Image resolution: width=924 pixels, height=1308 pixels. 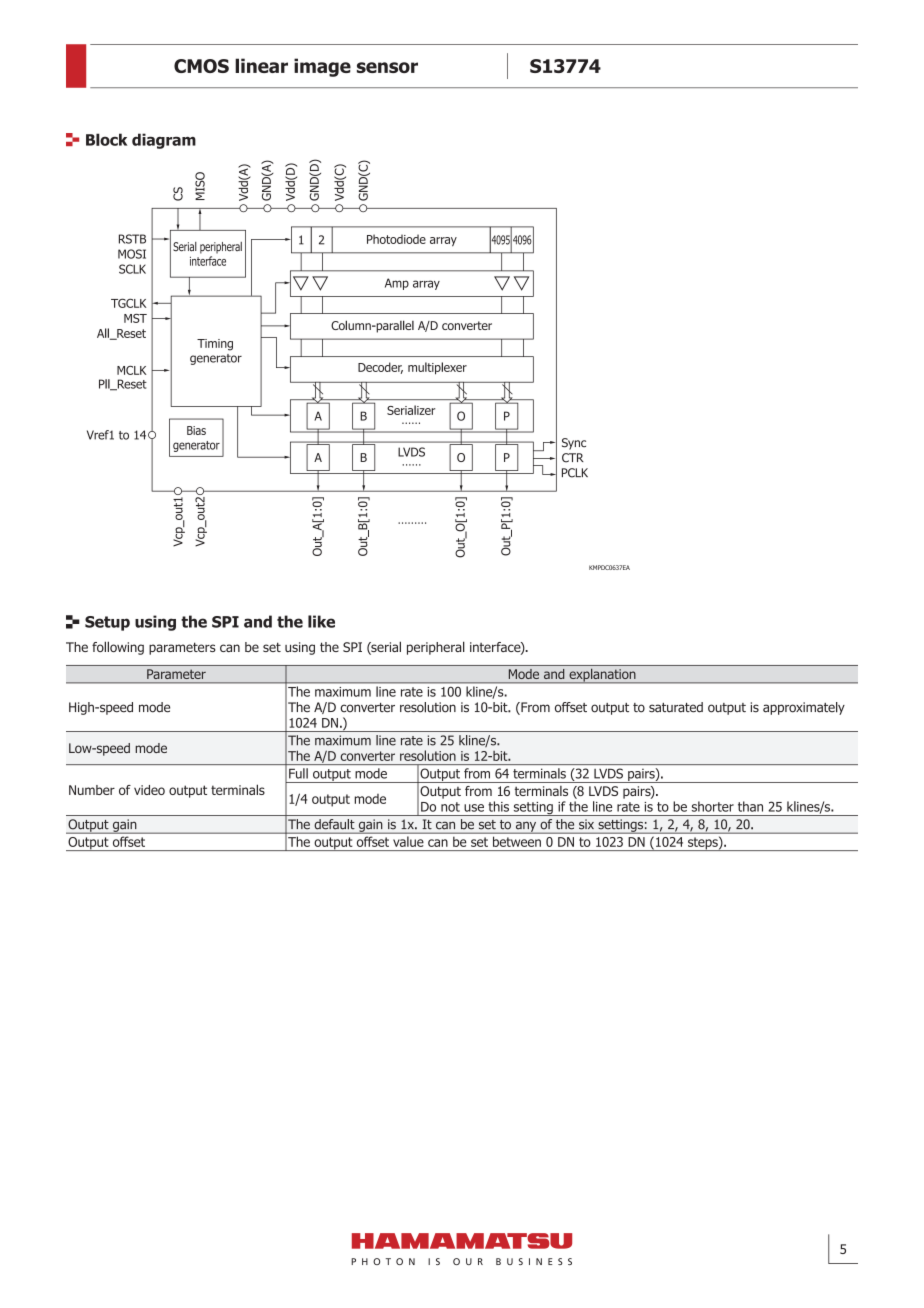 What do you see at coordinates (713, 806) in the screenshot?
I see `shorter` at bounding box center [713, 806].
